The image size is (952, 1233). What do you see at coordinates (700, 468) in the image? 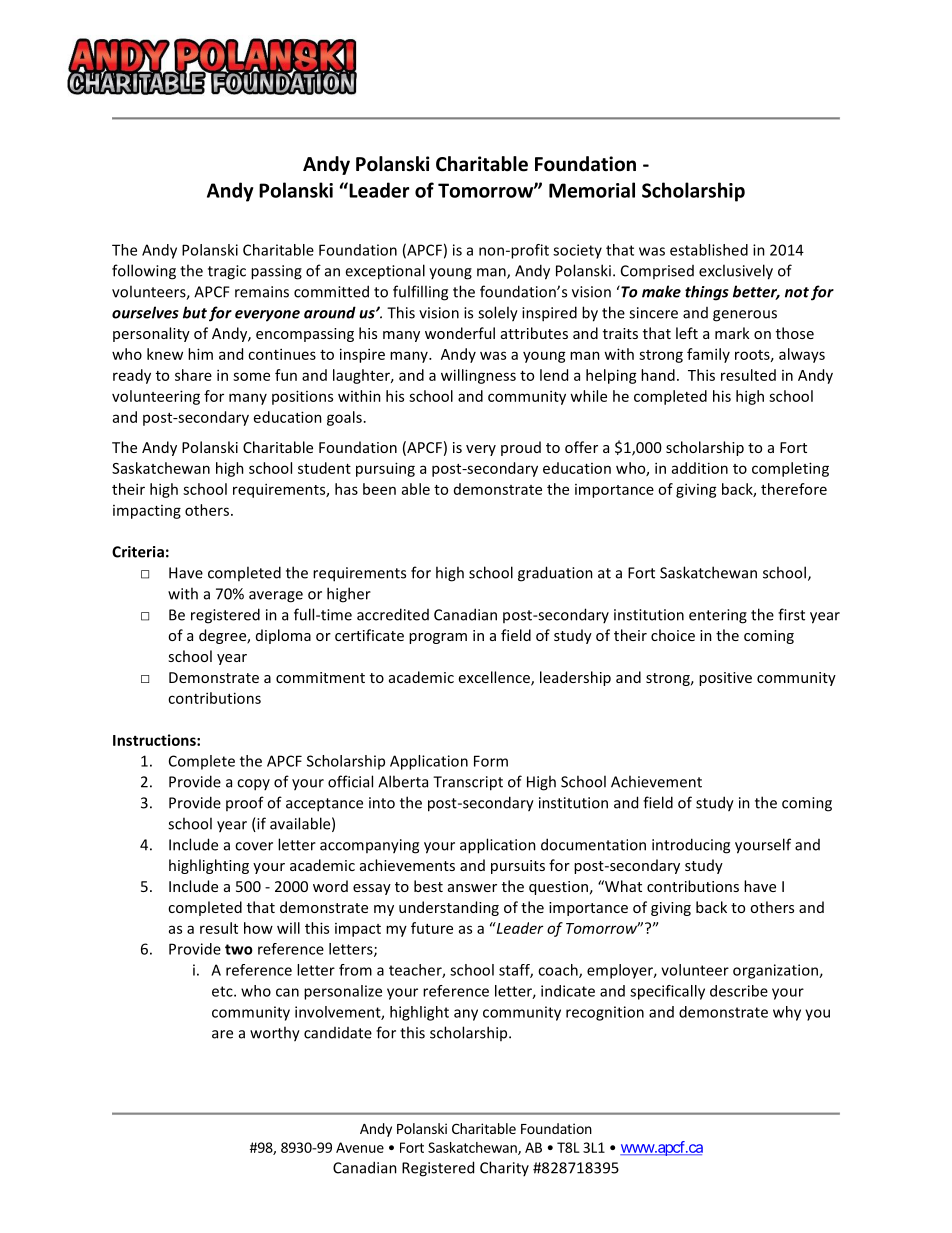
I see `addition` at bounding box center [700, 468].
